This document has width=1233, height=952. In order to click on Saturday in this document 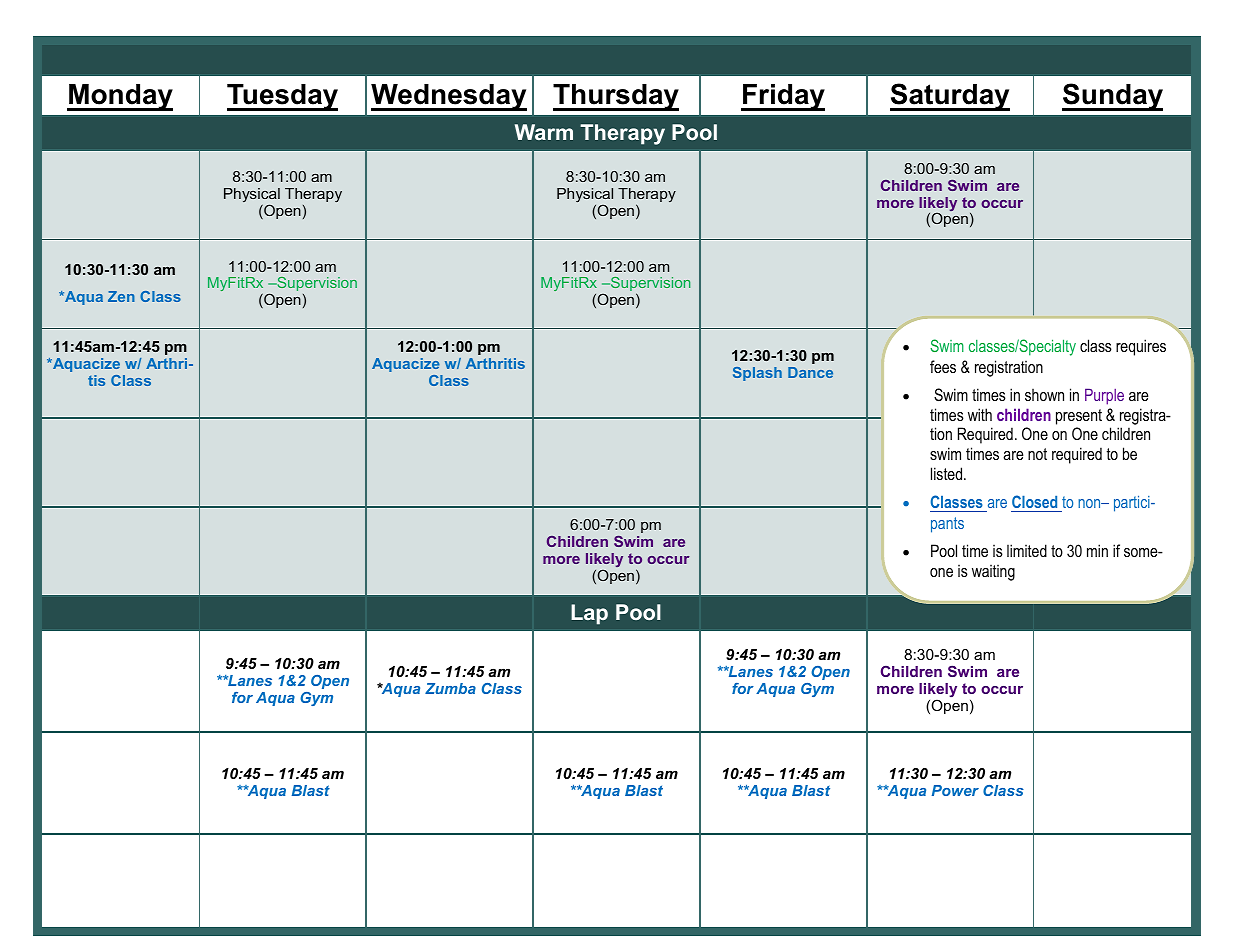, I will do `click(950, 97)`.
